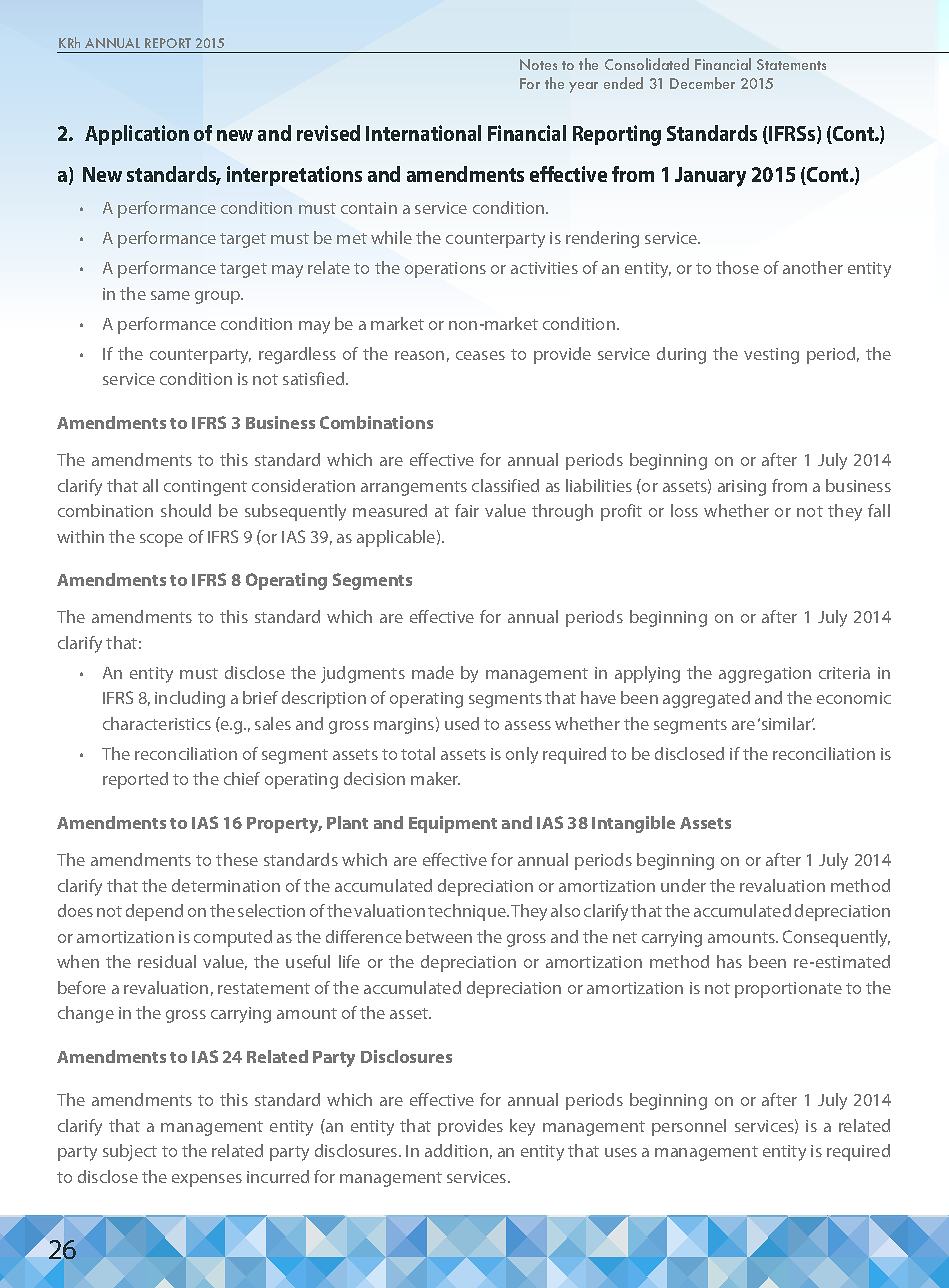 The width and height of the screenshot is (949, 1288). Describe the element at coordinates (190, 699) in the screenshot. I see `including` at that location.
